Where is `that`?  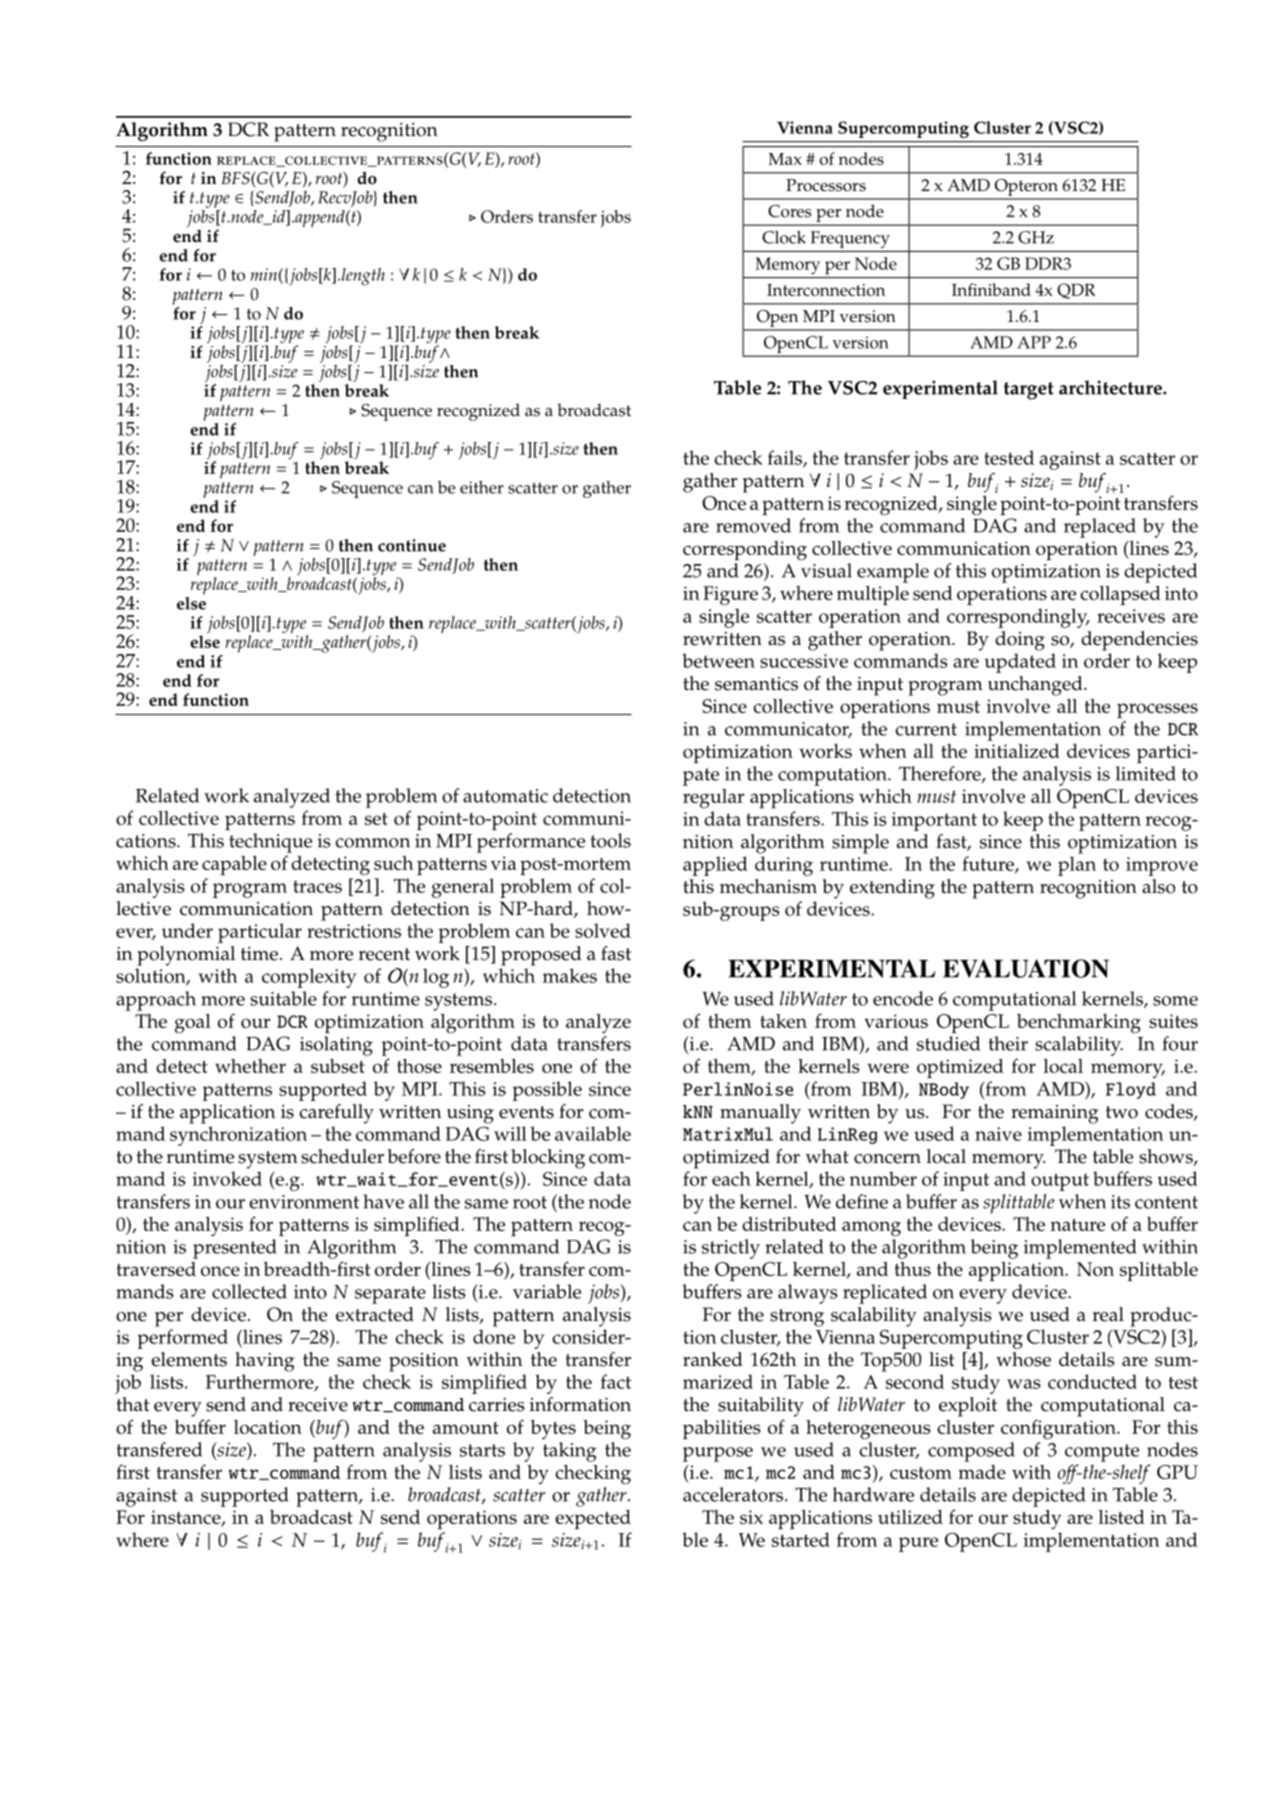
that is located at coordinates (132, 1404).
